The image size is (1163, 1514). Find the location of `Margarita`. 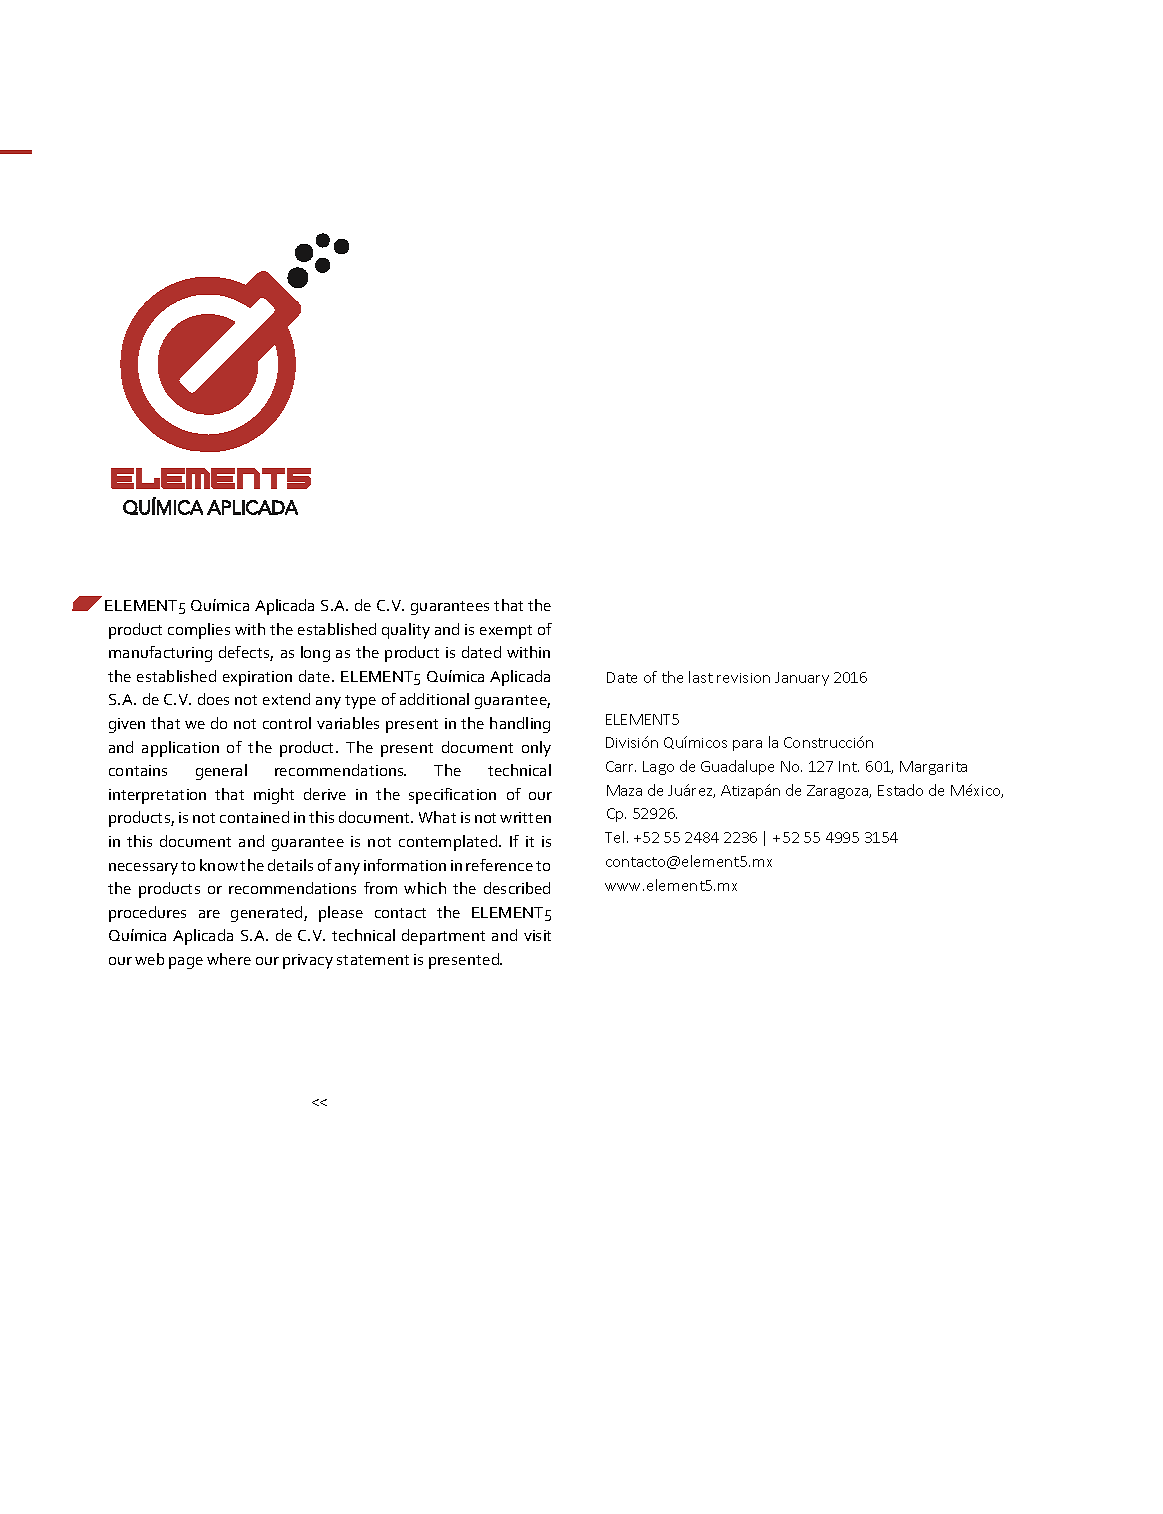

Margarita is located at coordinates (933, 768).
